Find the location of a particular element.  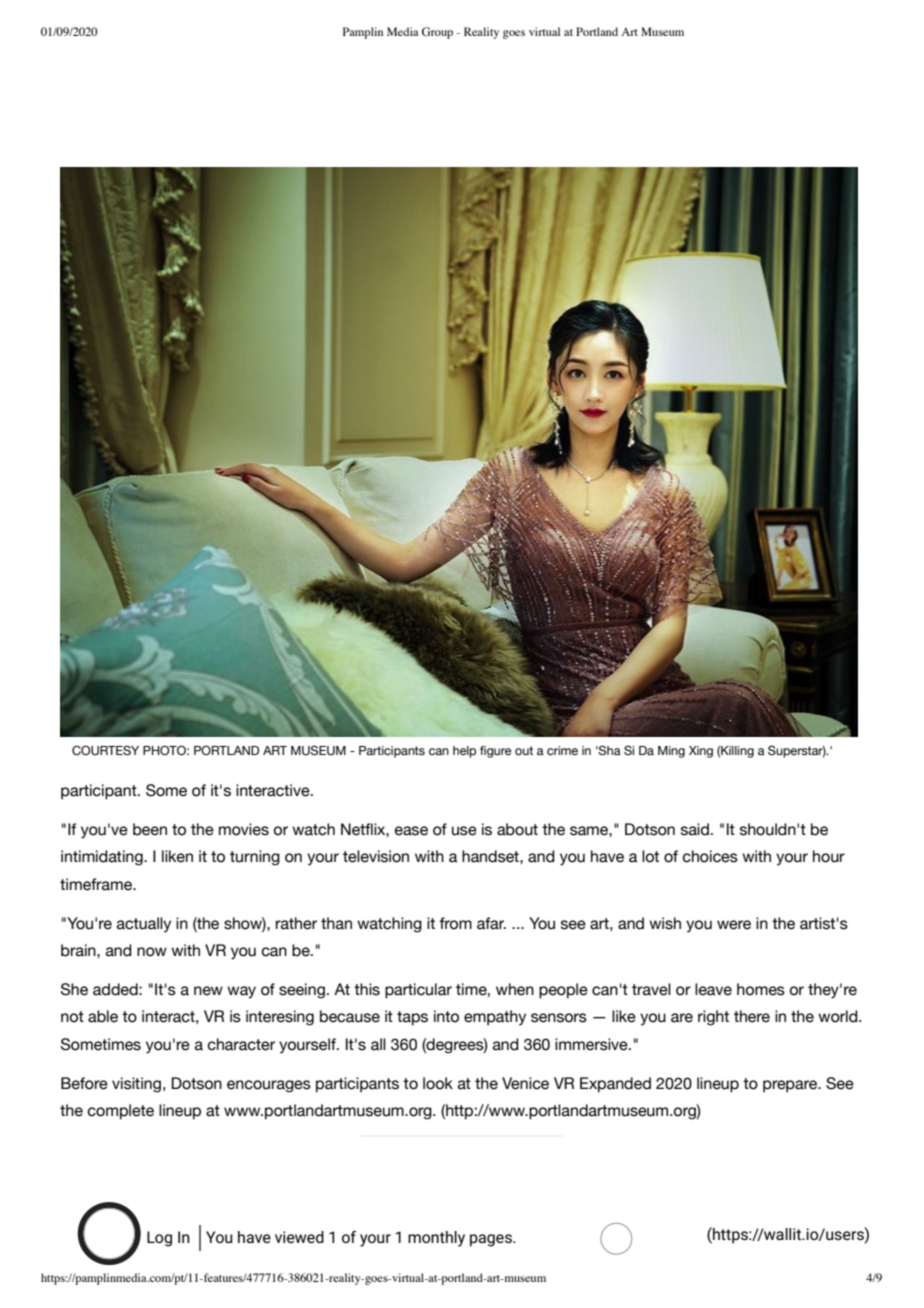

Group is located at coordinates (437, 33).
